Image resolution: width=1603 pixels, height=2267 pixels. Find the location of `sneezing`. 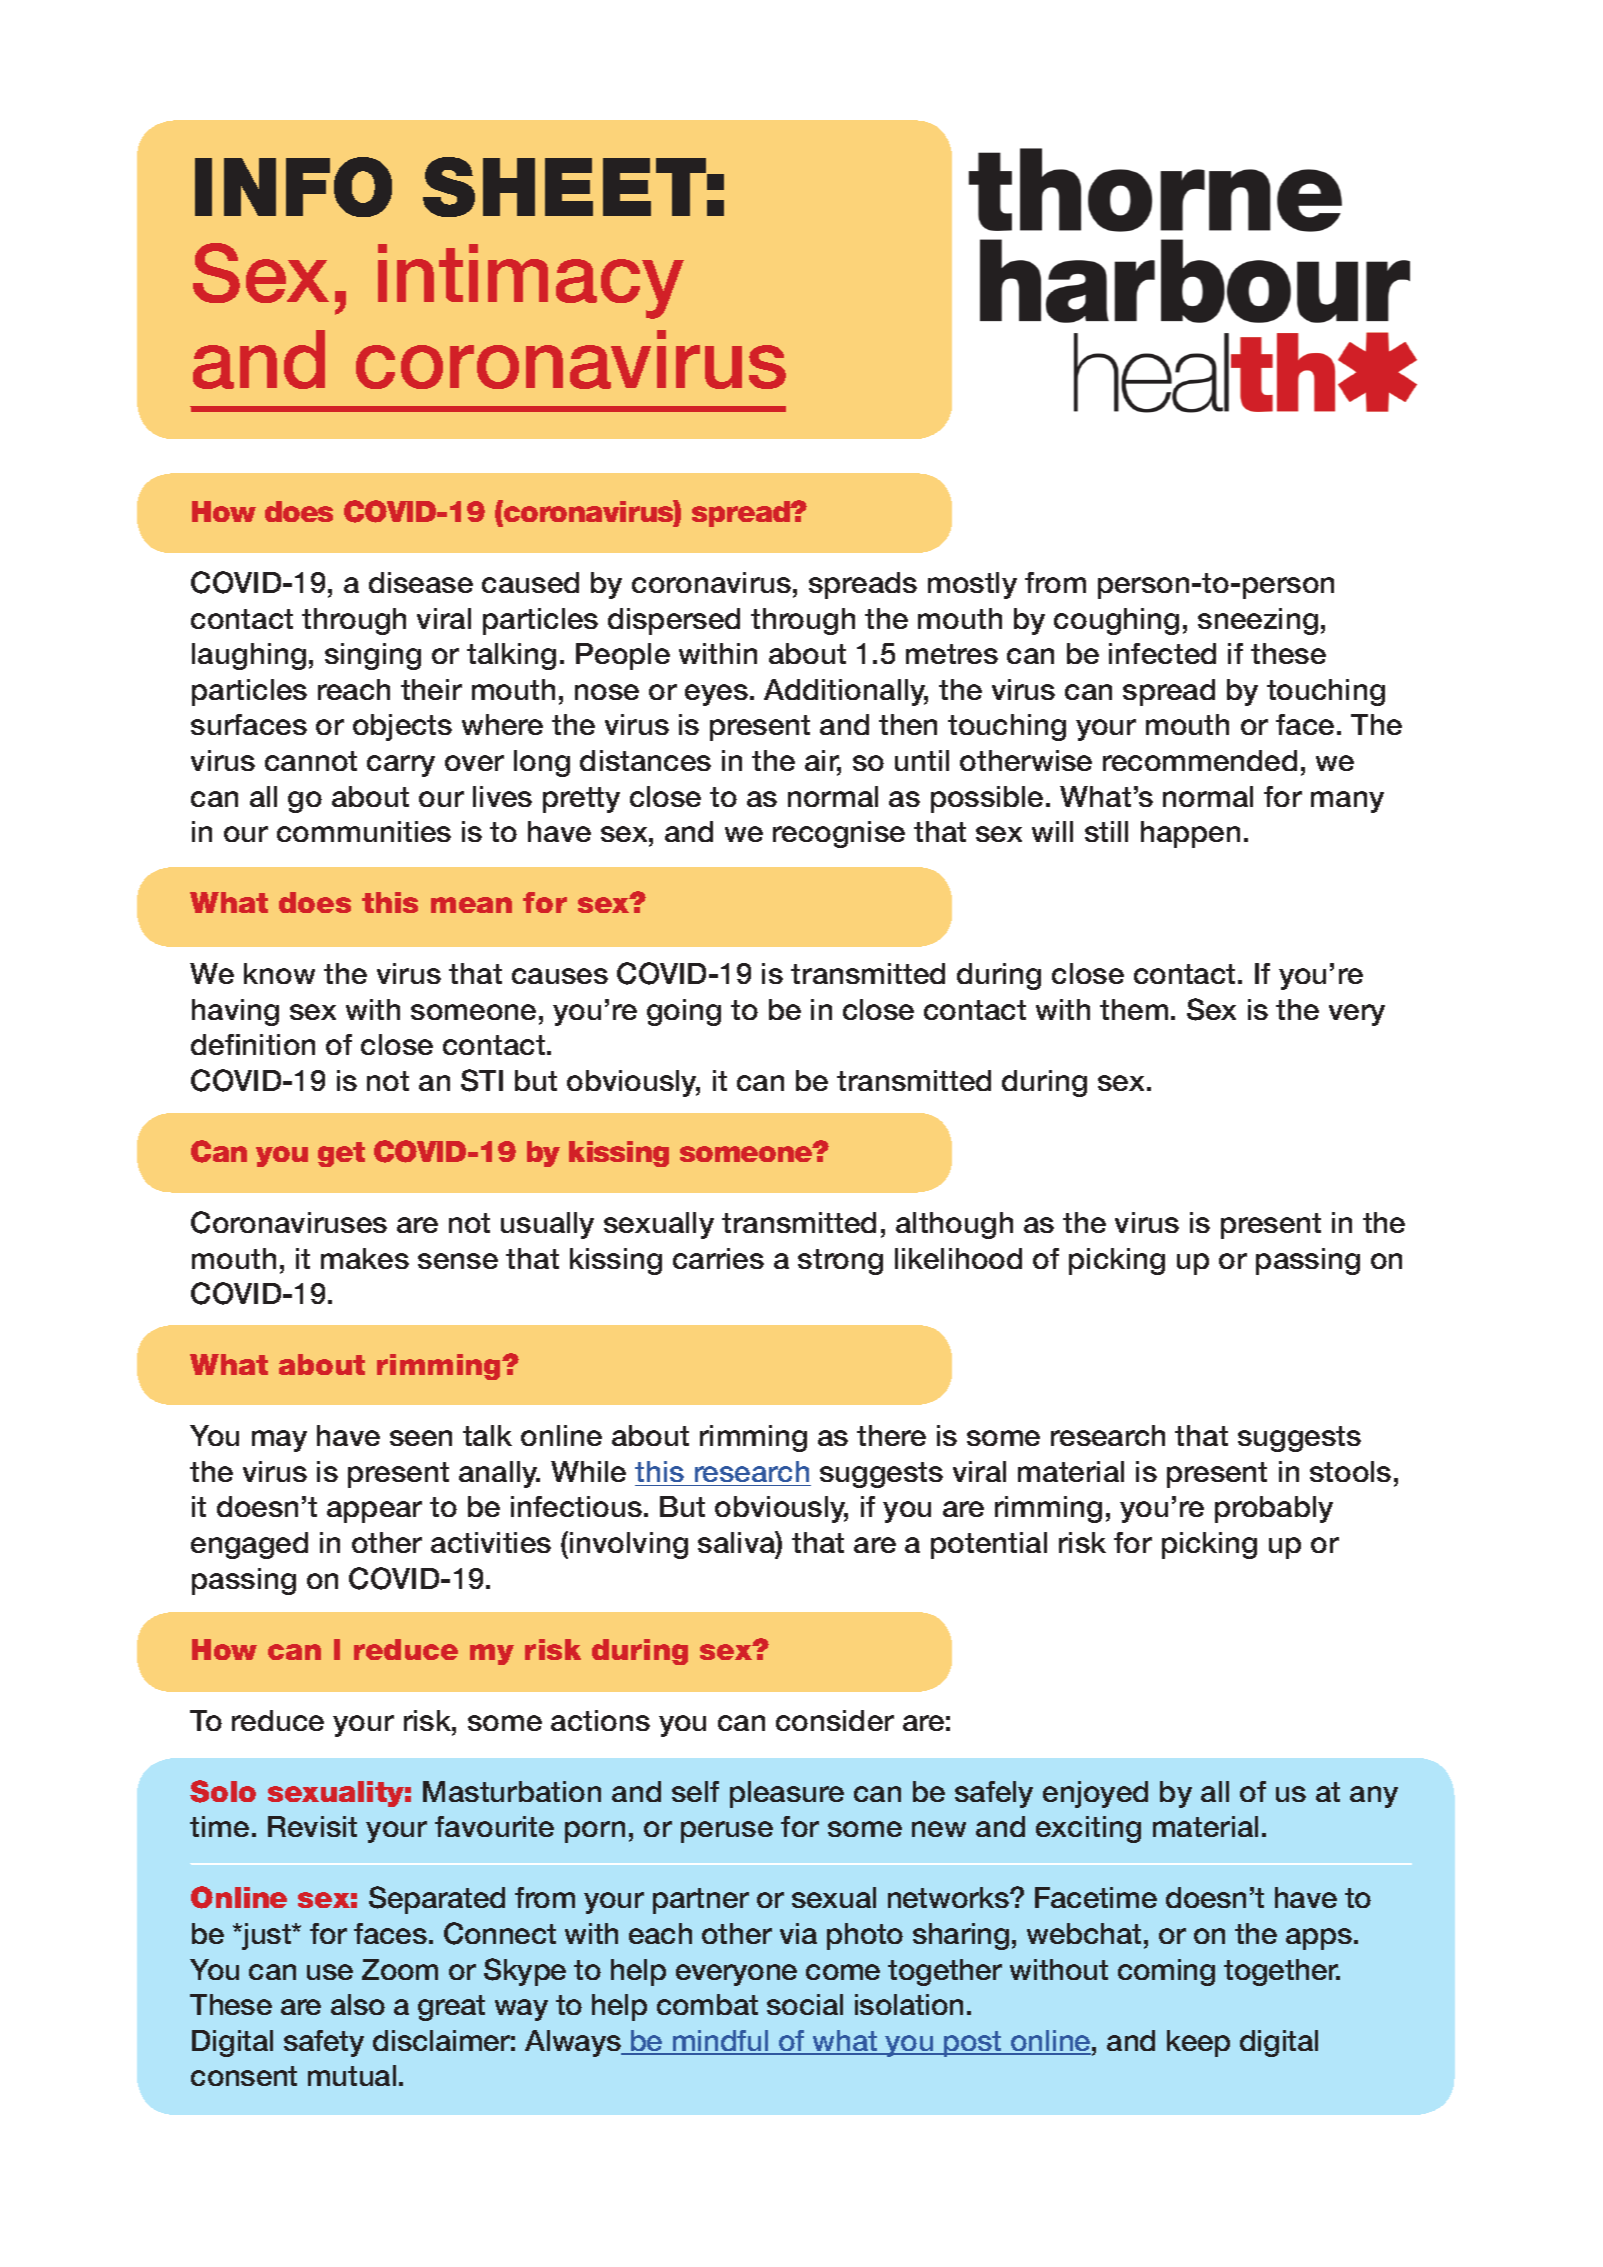

sneezing is located at coordinates (1258, 621).
